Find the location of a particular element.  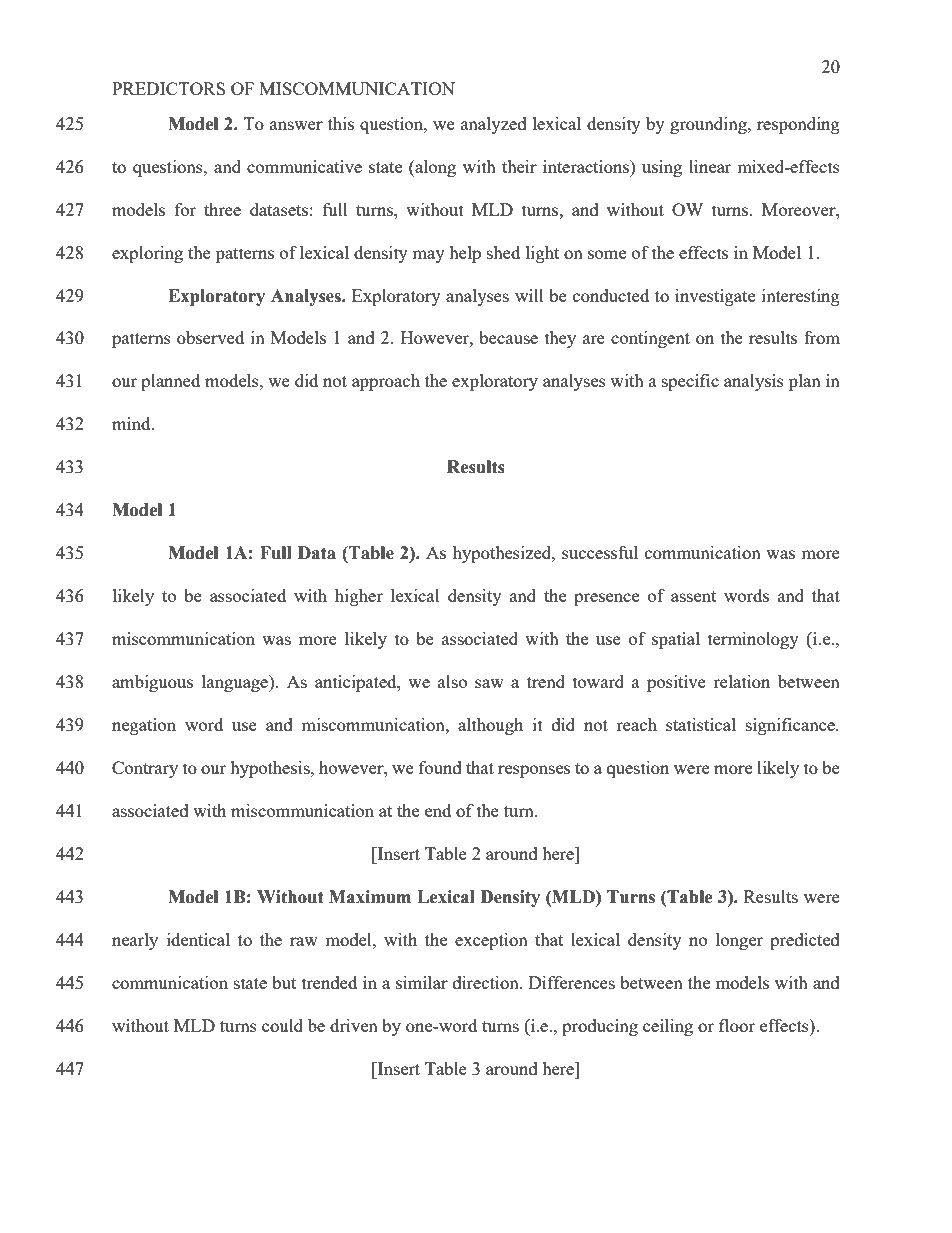

but is located at coordinates (284, 982).
